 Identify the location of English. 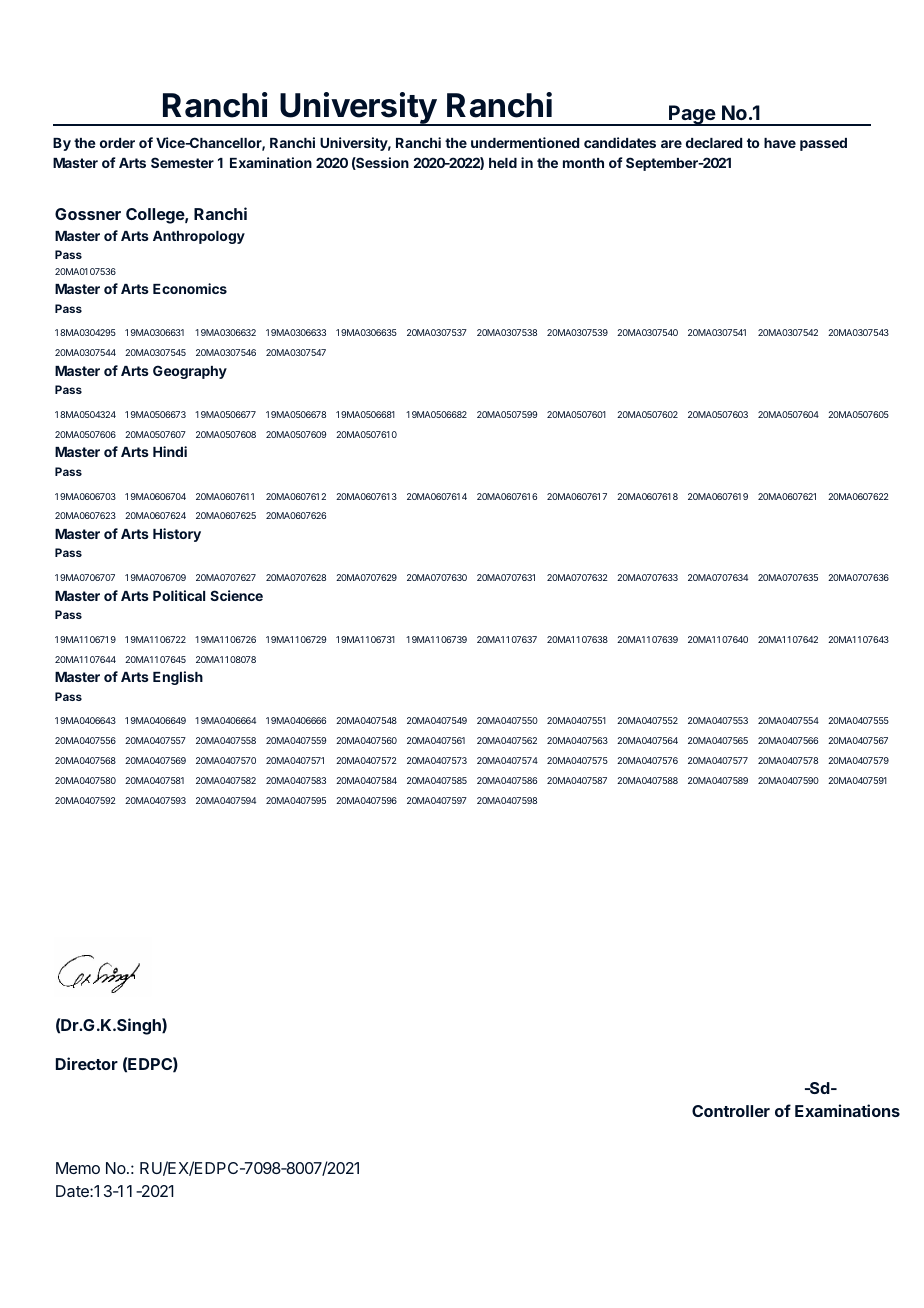
(178, 678).
